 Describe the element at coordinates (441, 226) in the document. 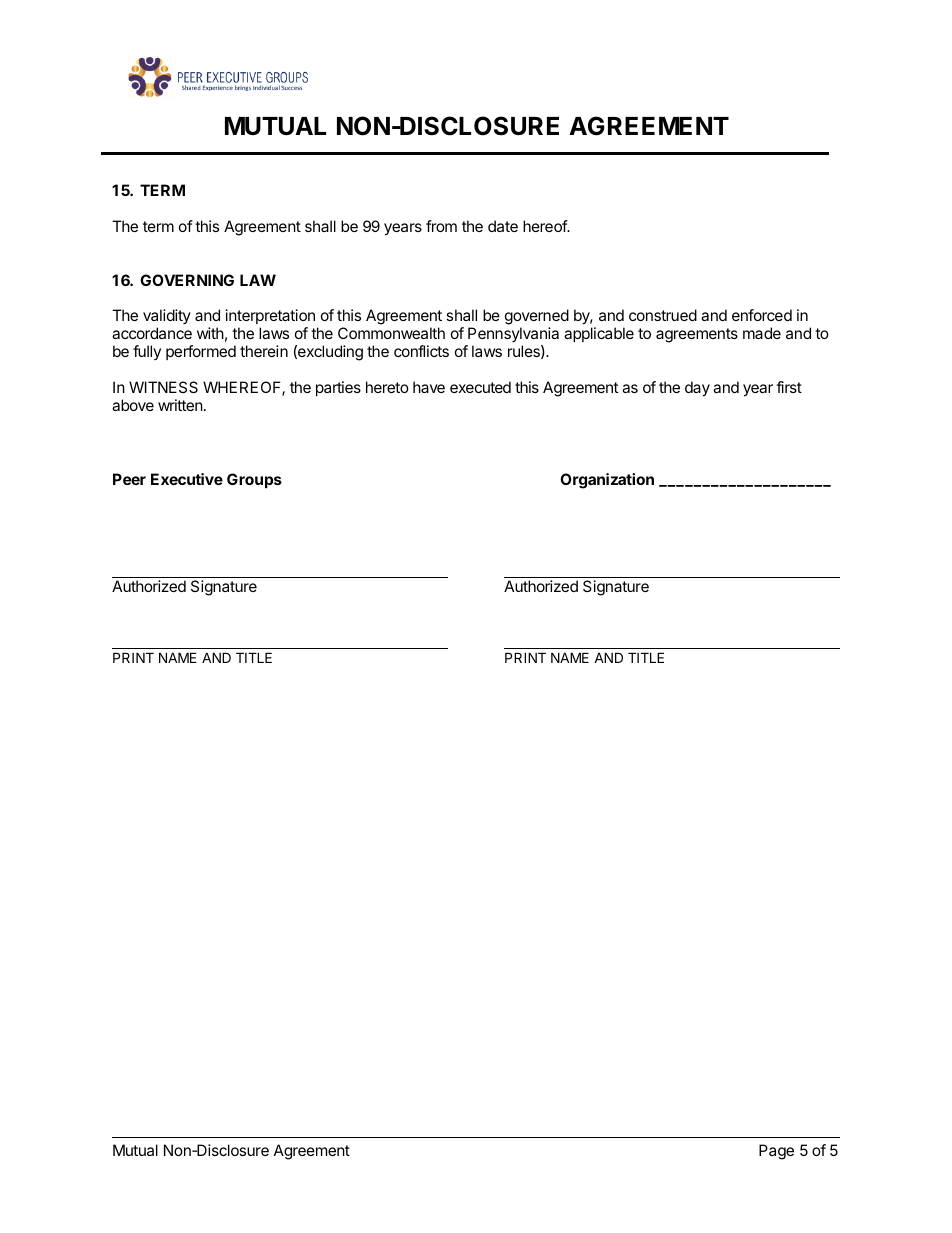

I see `from` at that location.
